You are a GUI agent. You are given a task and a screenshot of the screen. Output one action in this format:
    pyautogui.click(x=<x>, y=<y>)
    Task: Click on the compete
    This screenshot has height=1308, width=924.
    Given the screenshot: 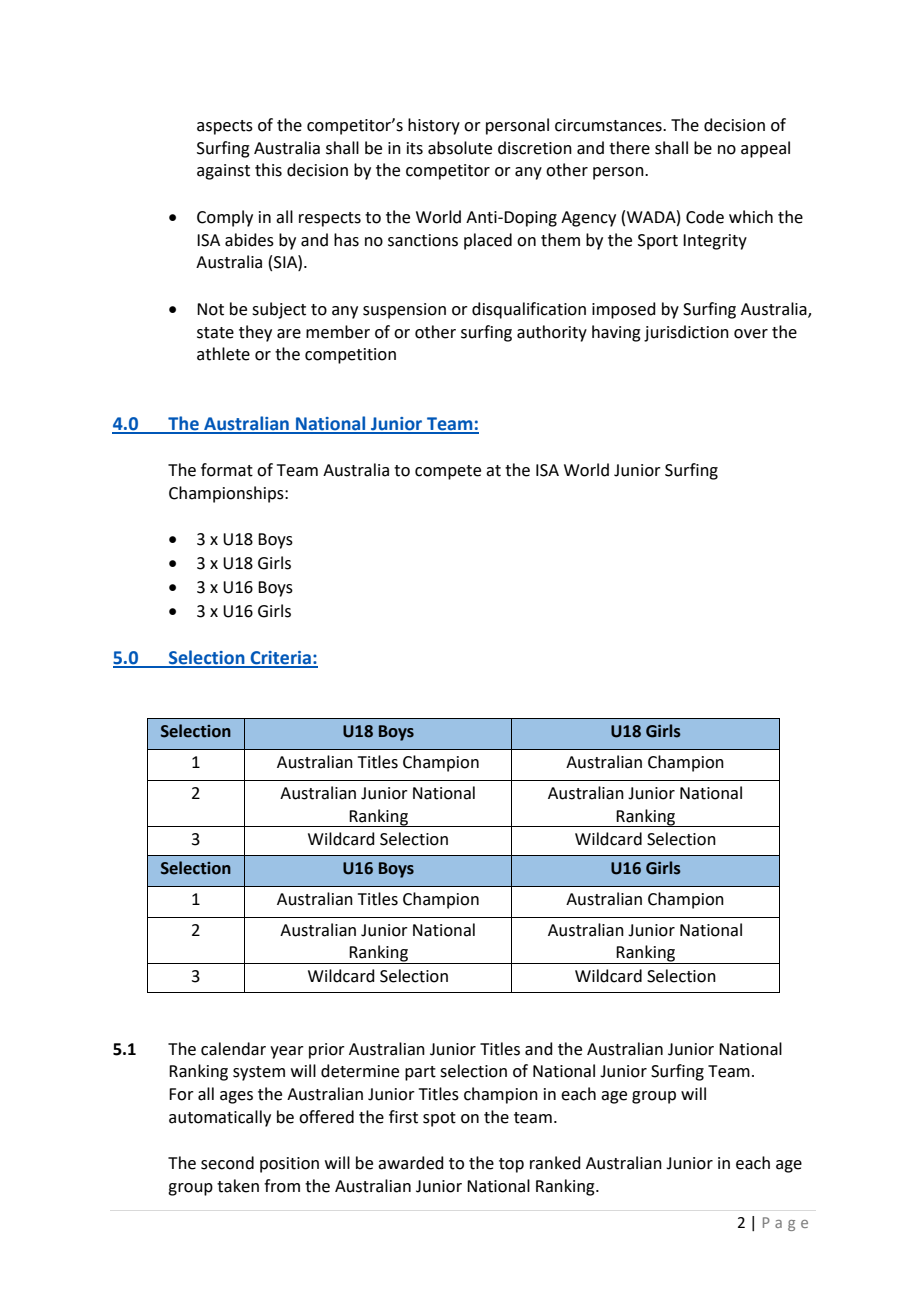 What is the action you would take?
    pyautogui.click(x=448, y=472)
